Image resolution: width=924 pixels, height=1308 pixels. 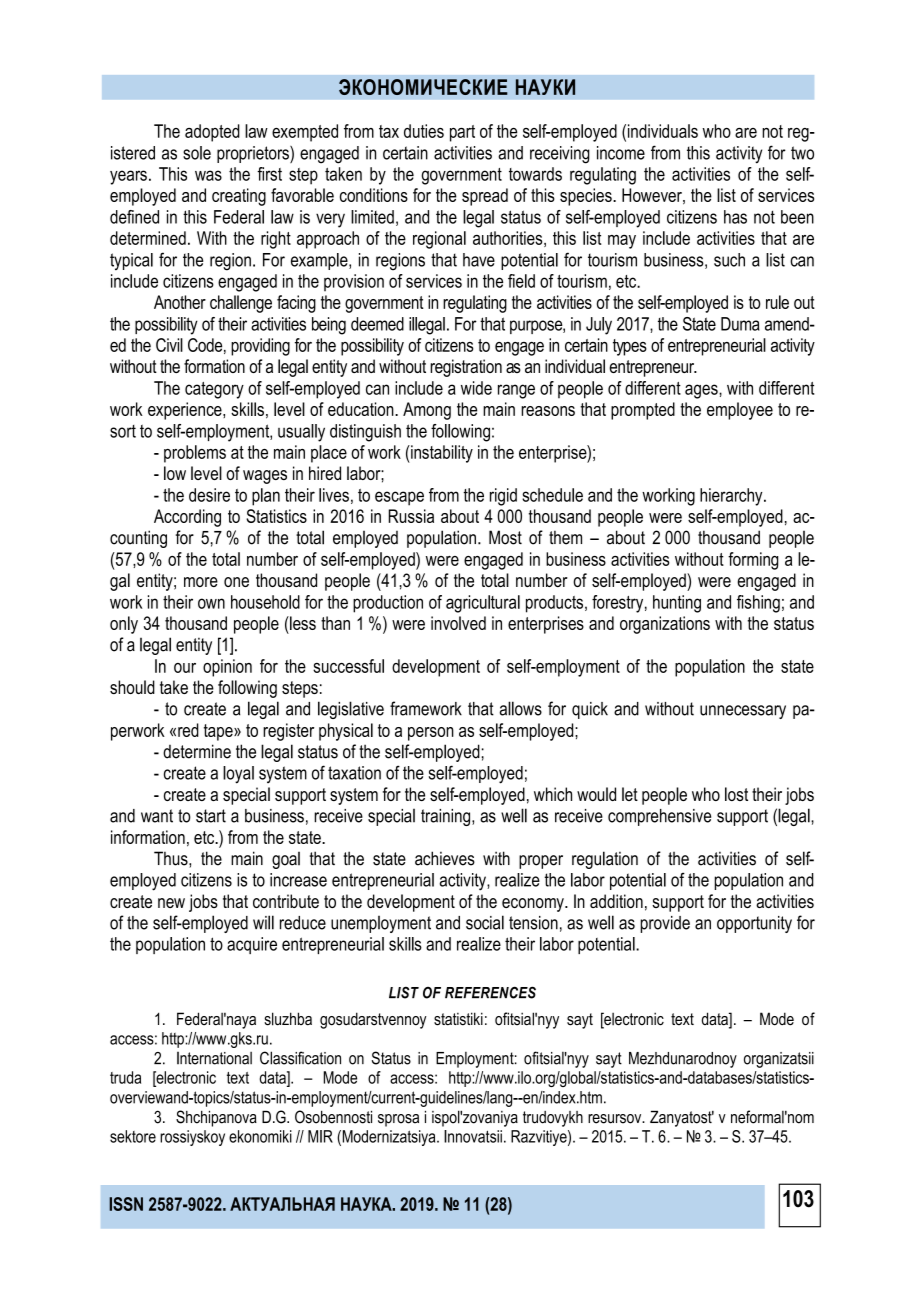 What do you see at coordinates (754, 924) in the screenshot?
I see `opportunity` at bounding box center [754, 924].
